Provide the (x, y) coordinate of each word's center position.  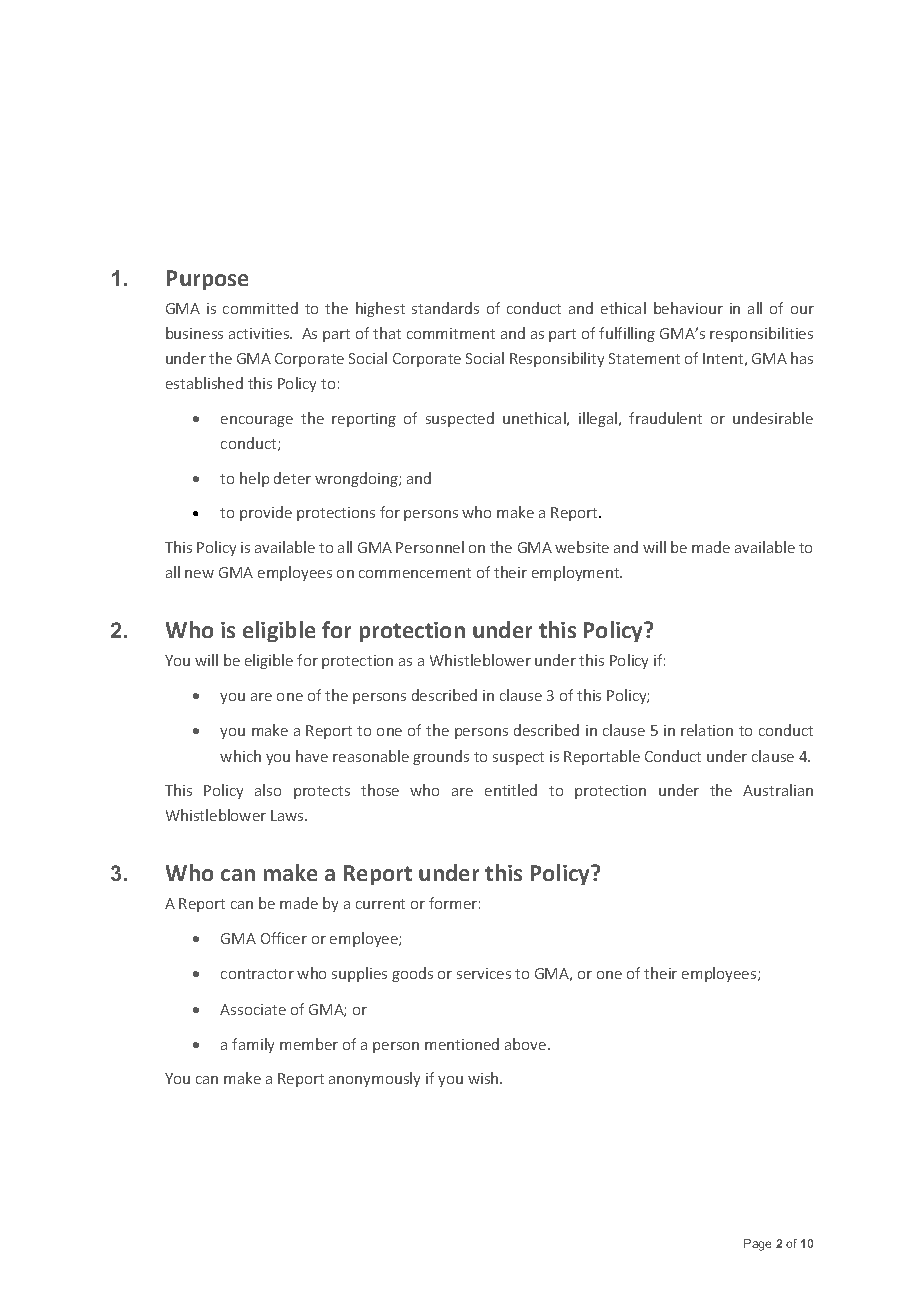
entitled (511, 790)
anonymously (374, 1079)
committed (260, 308)
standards (445, 308)
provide (266, 513)
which (240, 756)
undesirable (773, 418)
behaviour (688, 308)
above (527, 1044)
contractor (257, 974)
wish (484, 1078)
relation (707, 730)
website (582, 547)
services (484, 973)
